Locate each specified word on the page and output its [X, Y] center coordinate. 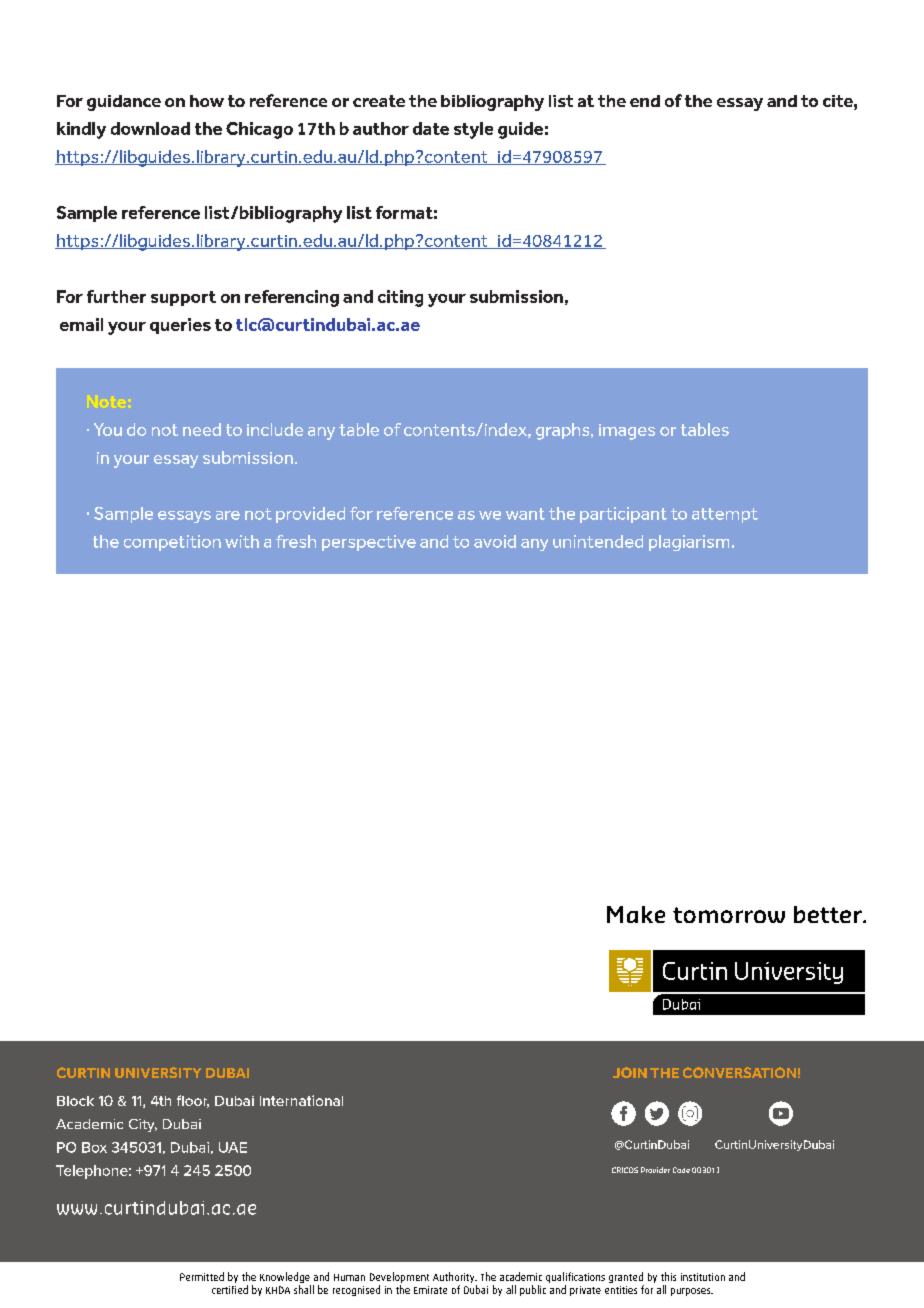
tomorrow [729, 915]
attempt [725, 515]
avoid [495, 541]
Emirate [430, 1290]
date [431, 128]
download [150, 128]
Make [636, 914]
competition [172, 543]
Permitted [202, 1276]
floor [193, 1101]
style [473, 130]
